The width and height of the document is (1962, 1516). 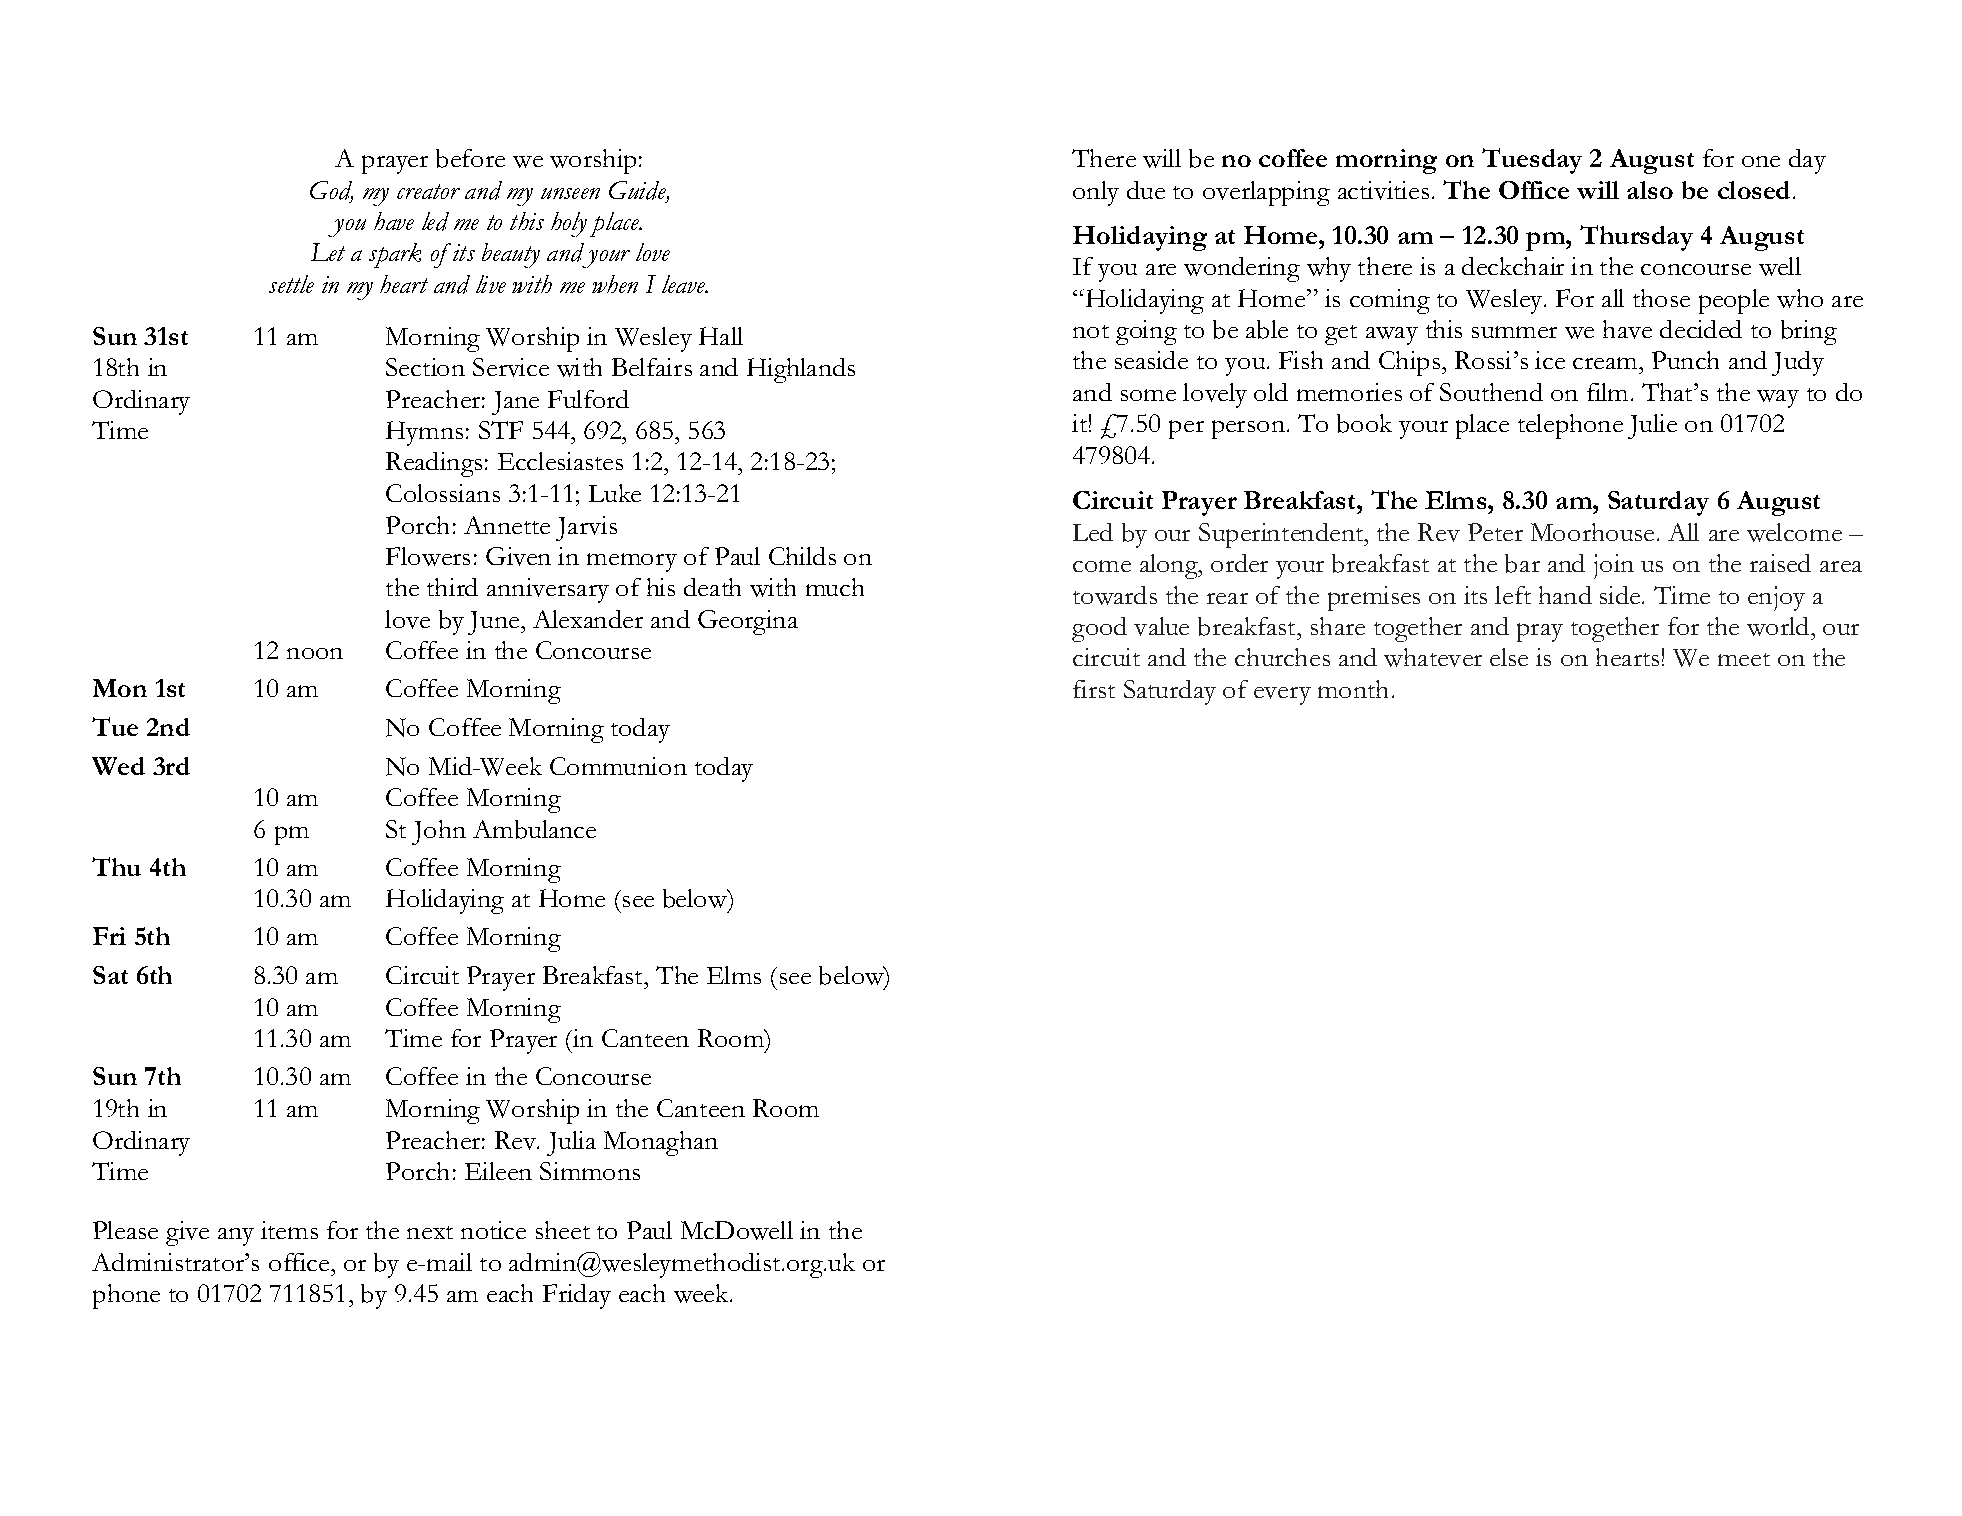 I want to click on join, so click(x=1614, y=566).
